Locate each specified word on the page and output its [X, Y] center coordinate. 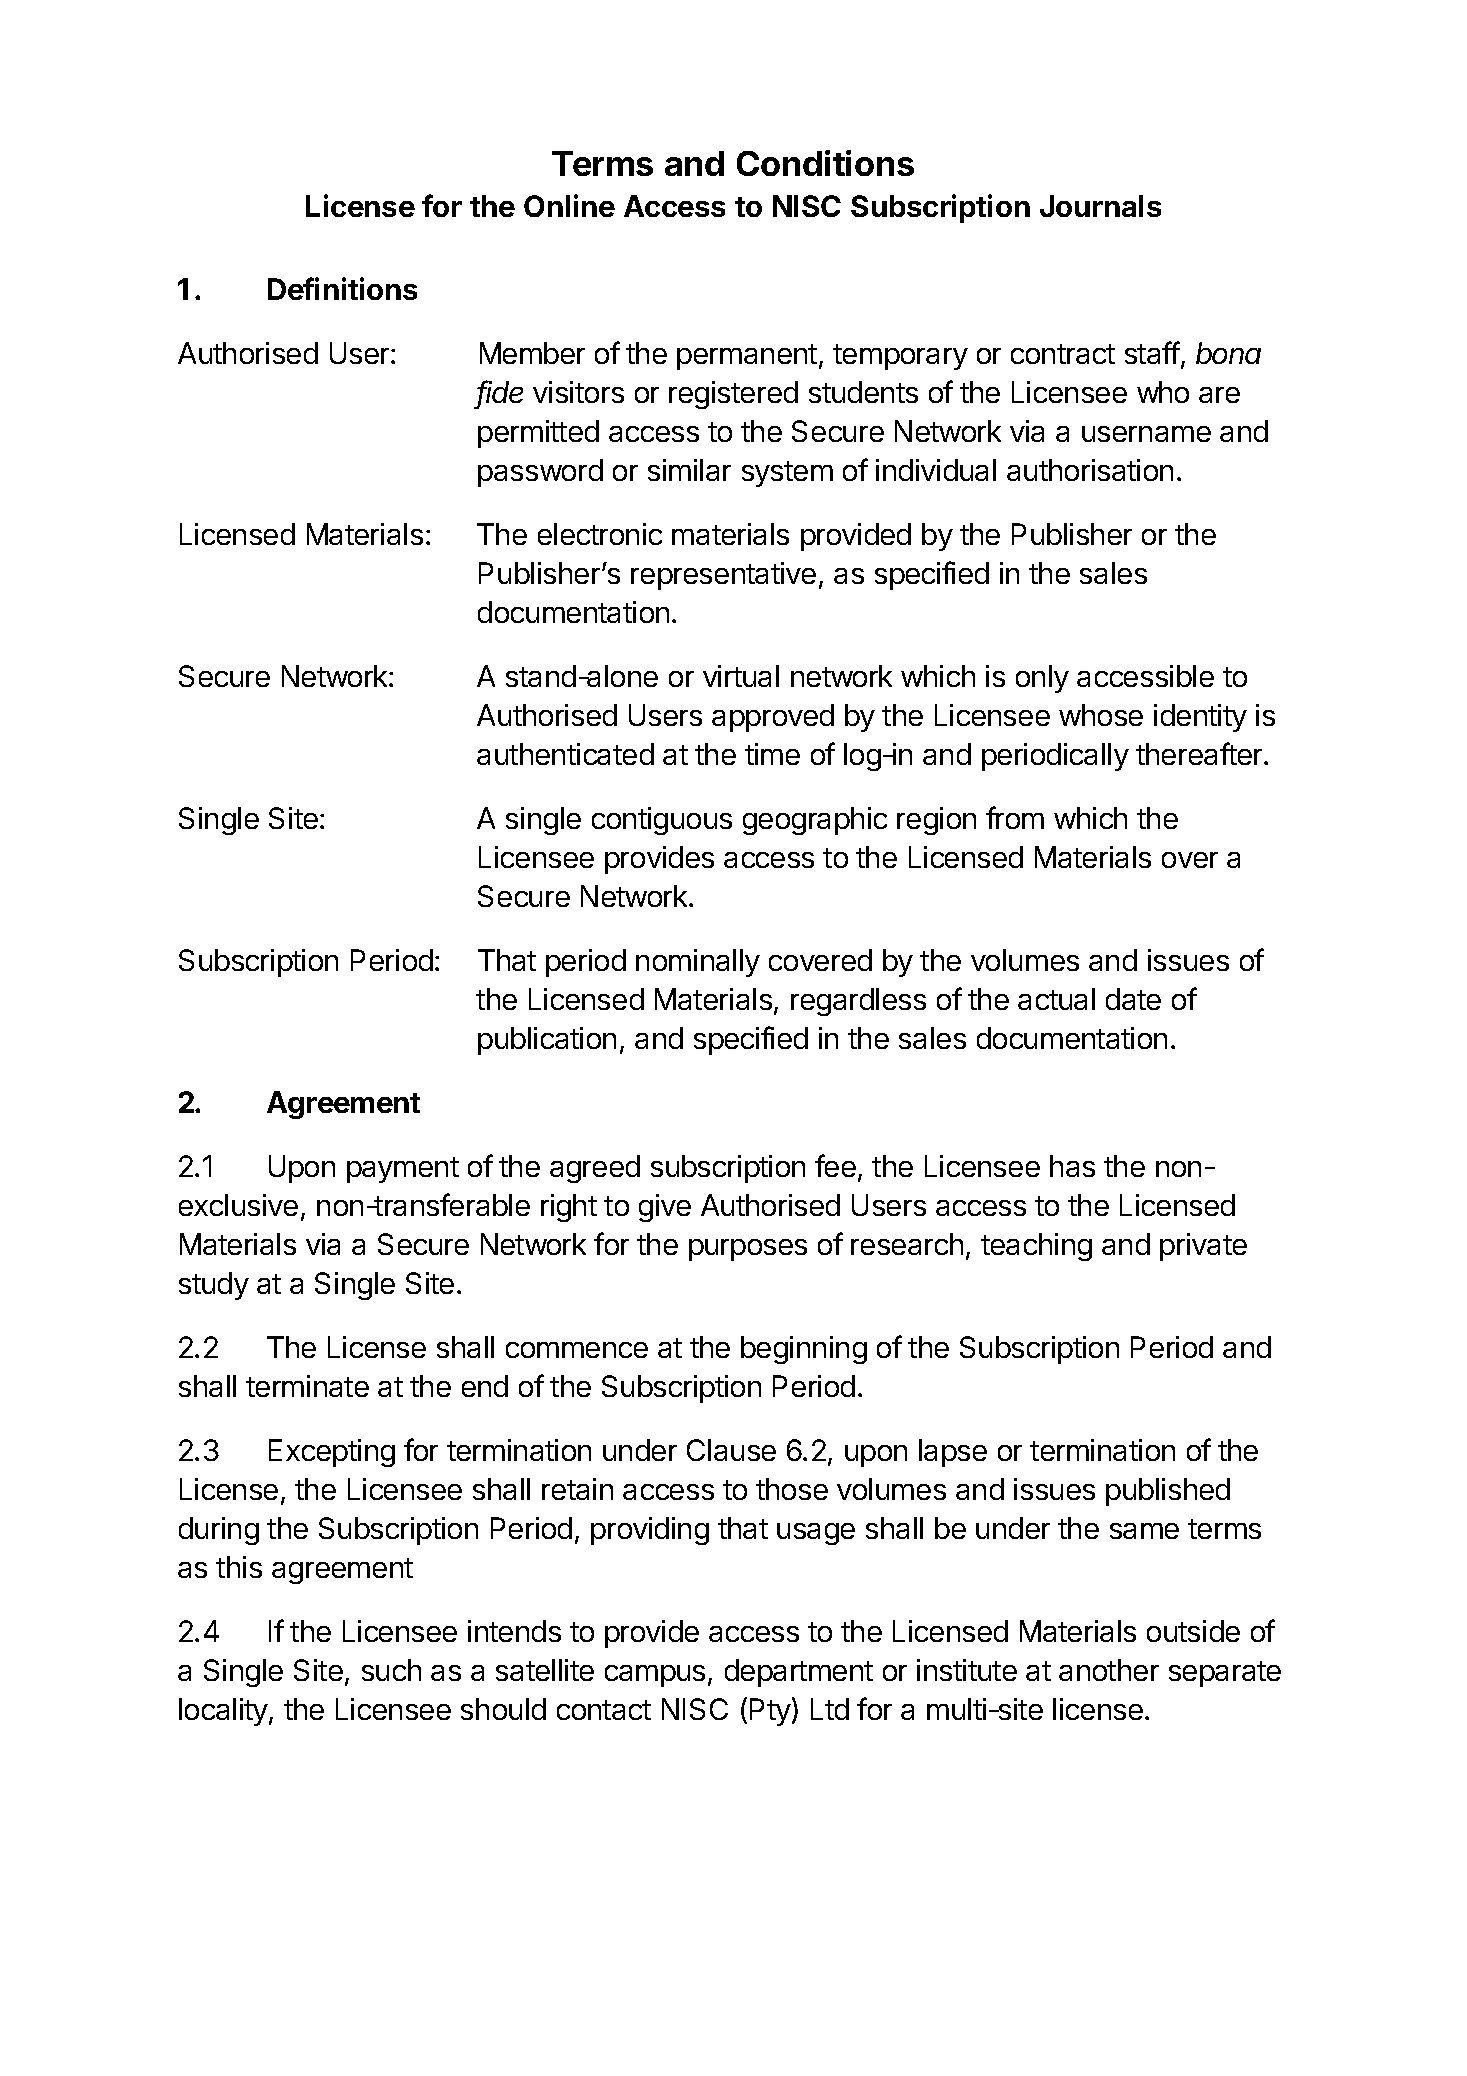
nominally [698, 963]
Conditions [825, 163]
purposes [748, 1250]
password [540, 473]
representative [723, 576]
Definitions [342, 288]
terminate [307, 1386]
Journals [1100, 206]
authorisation [1090, 470]
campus [655, 1676]
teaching [1036, 1247]
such [391, 1670]
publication [547, 1041]
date [1133, 999]
